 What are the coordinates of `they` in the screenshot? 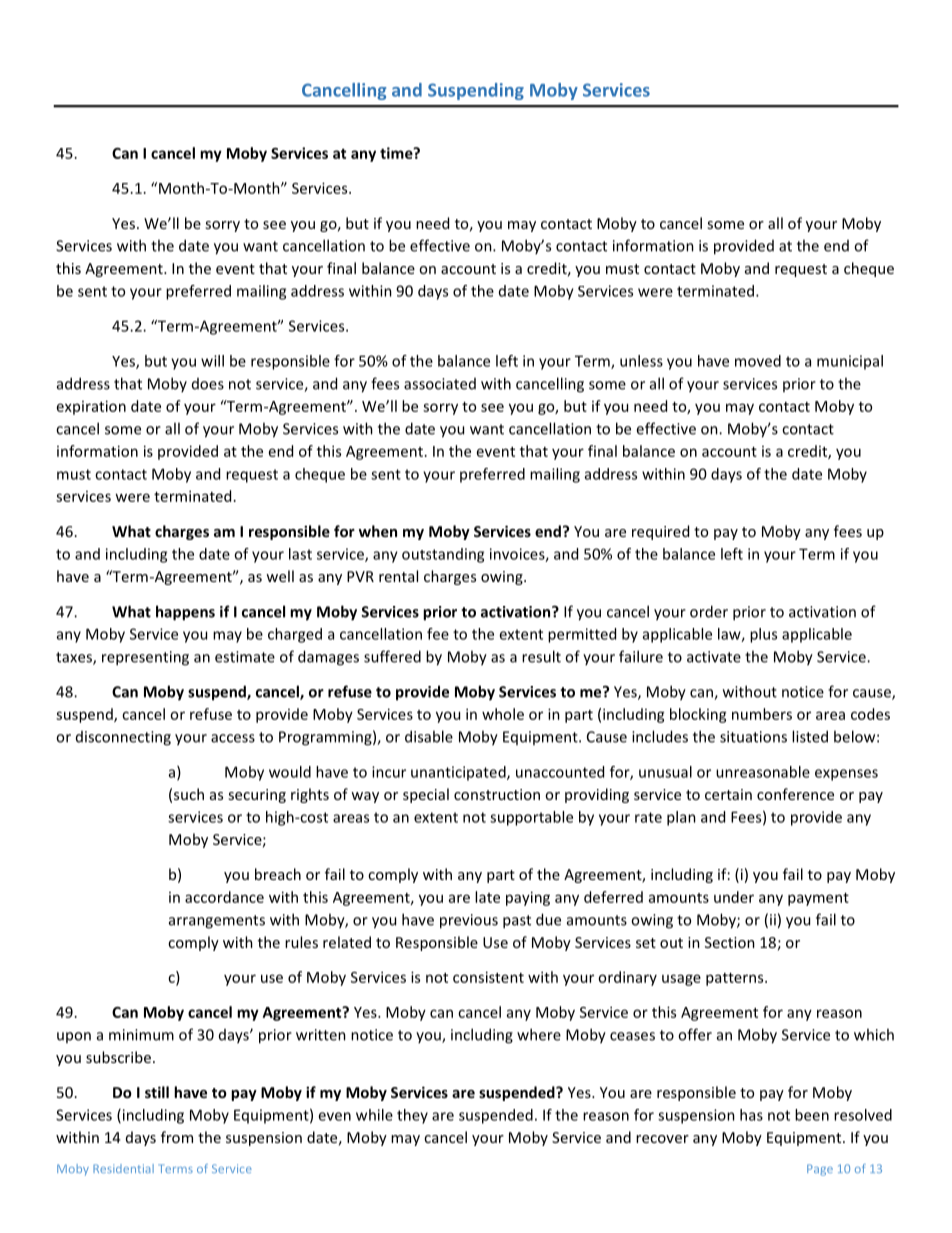 It's located at (412, 1116).
